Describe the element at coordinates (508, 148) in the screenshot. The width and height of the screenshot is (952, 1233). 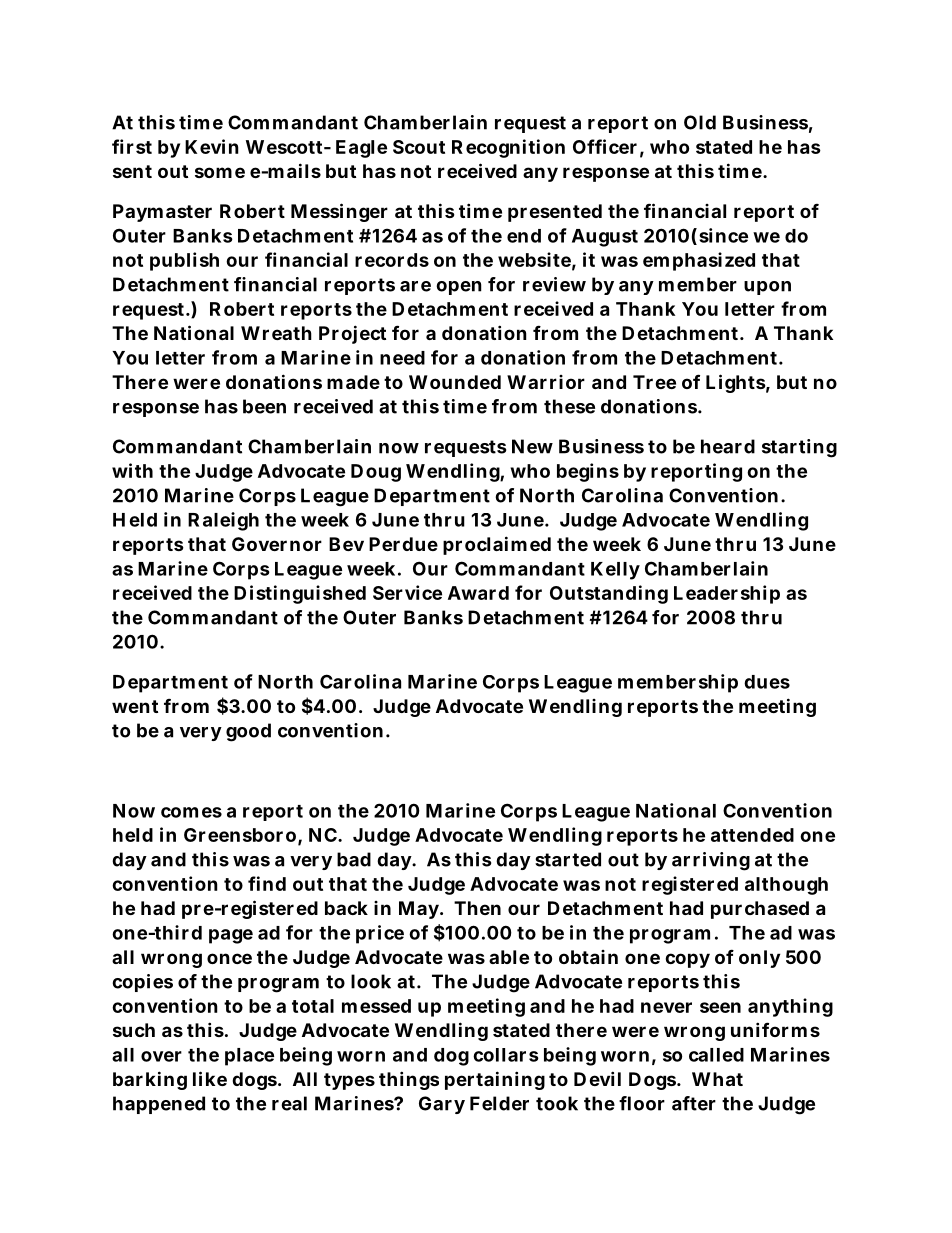
I see `Recognition` at that location.
